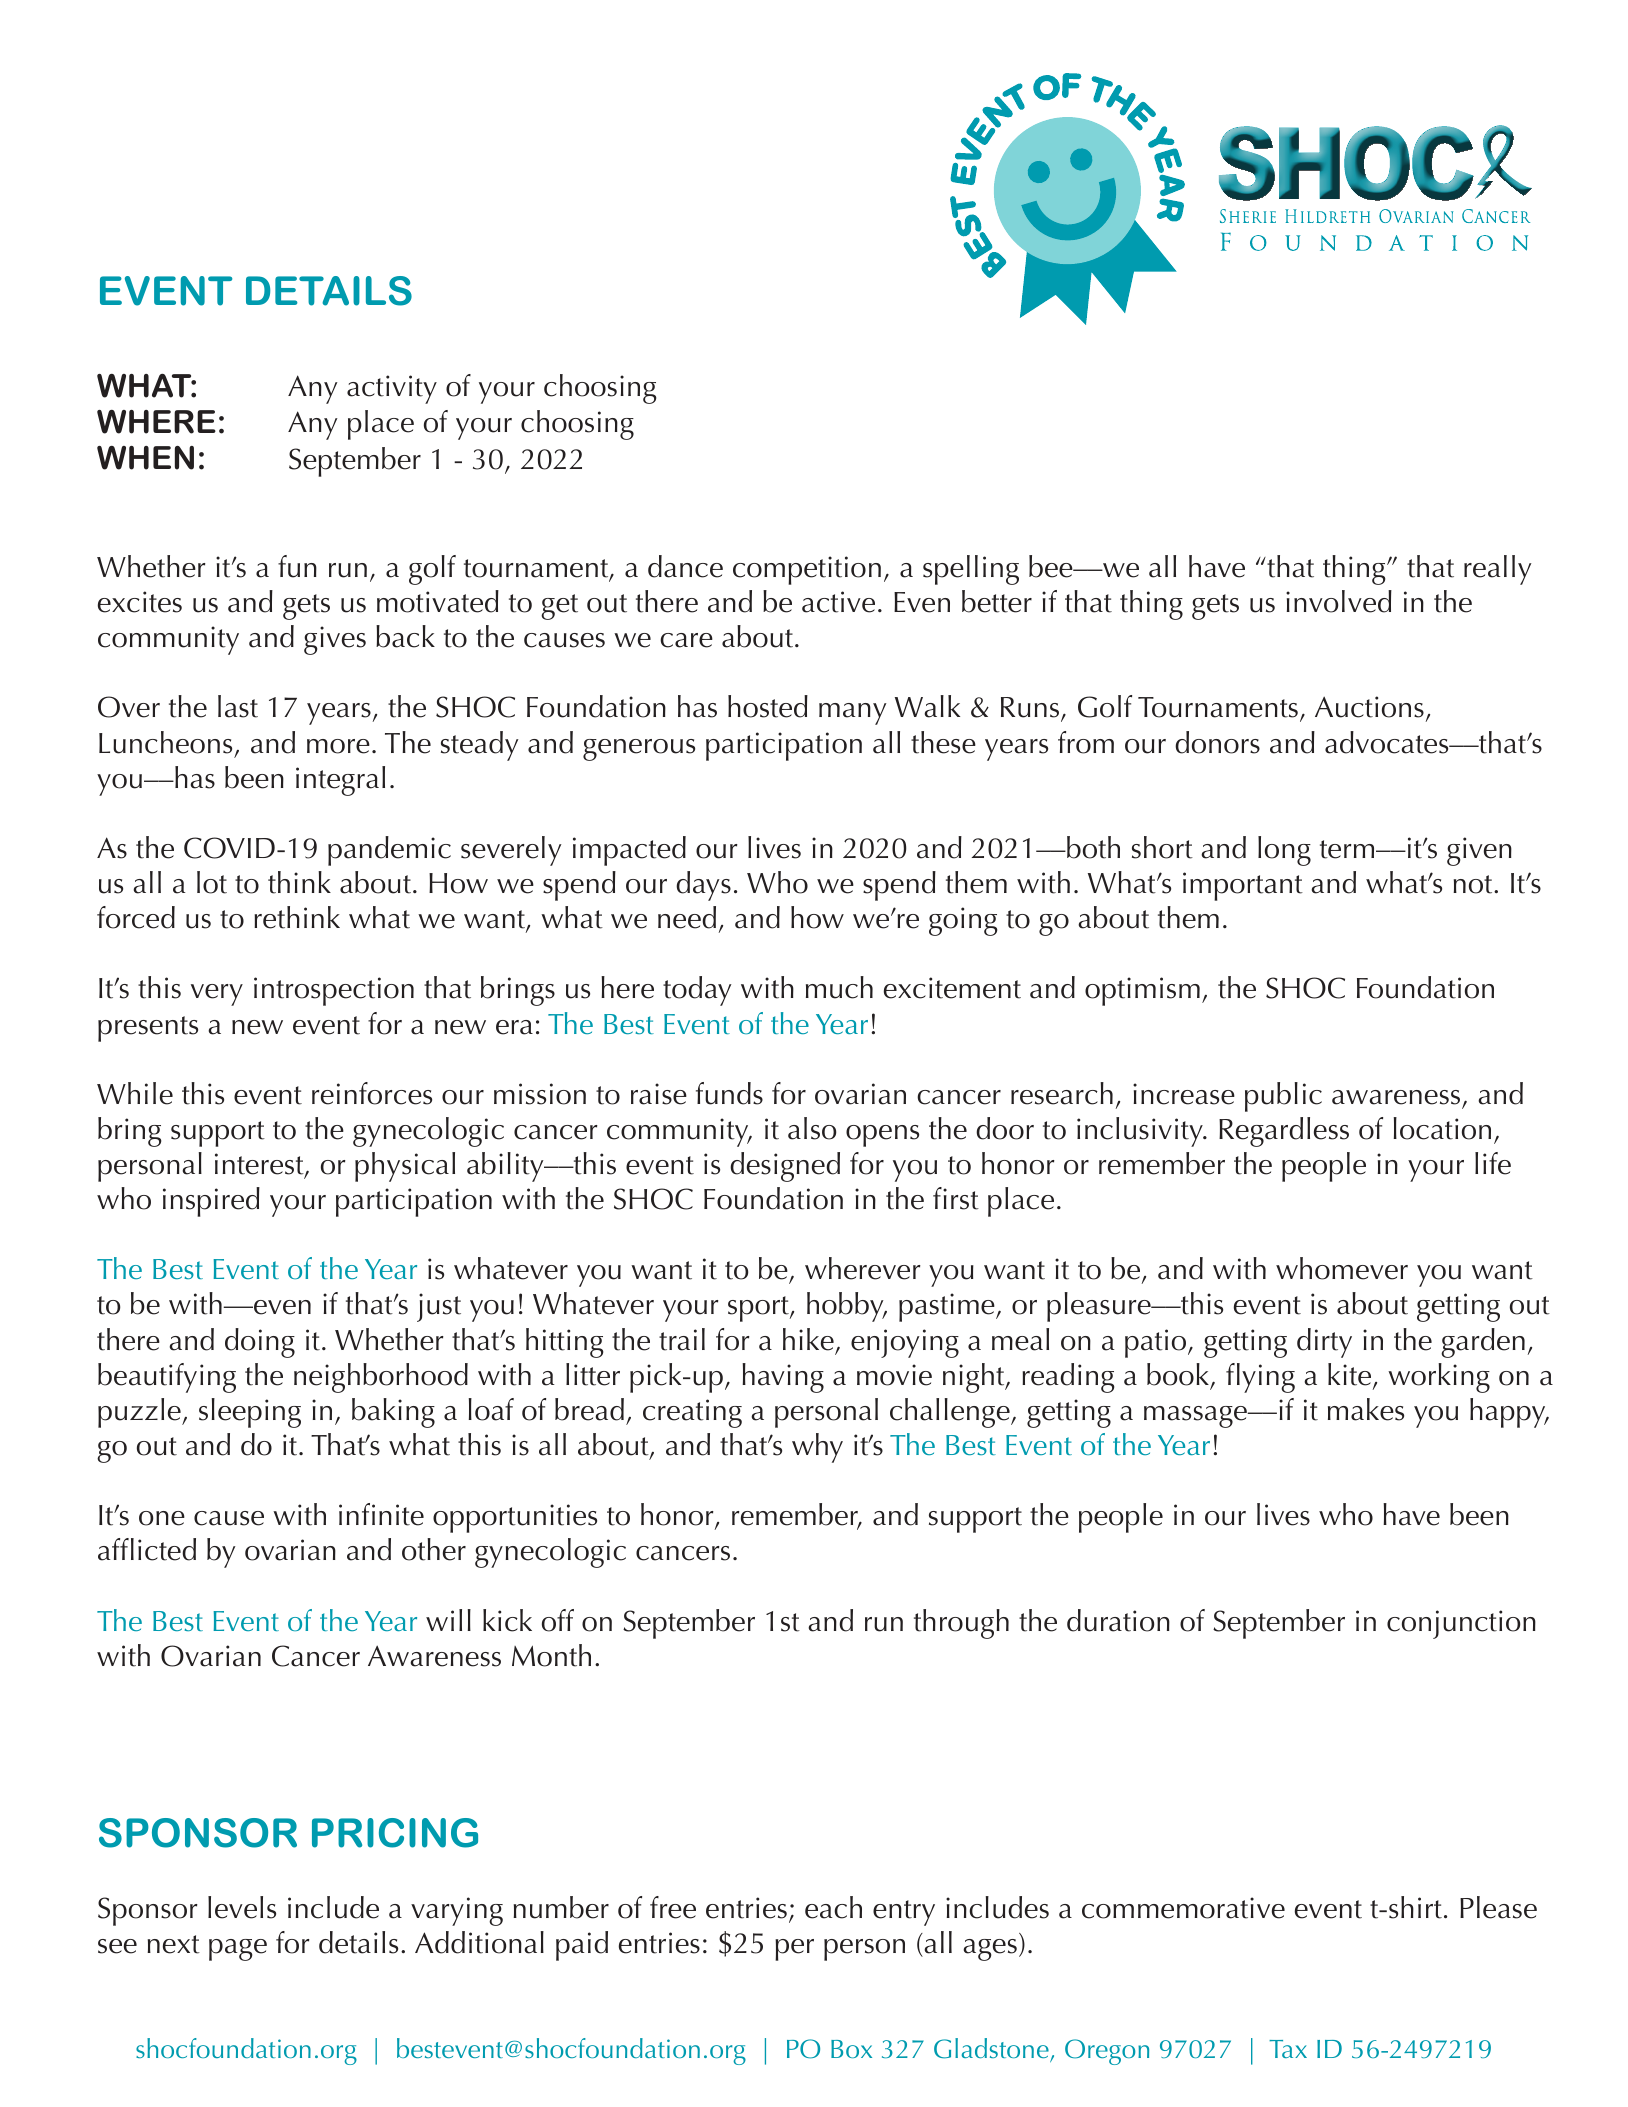 This screenshot has height=2107, width=1628. I want to click on really, so click(1498, 570).
